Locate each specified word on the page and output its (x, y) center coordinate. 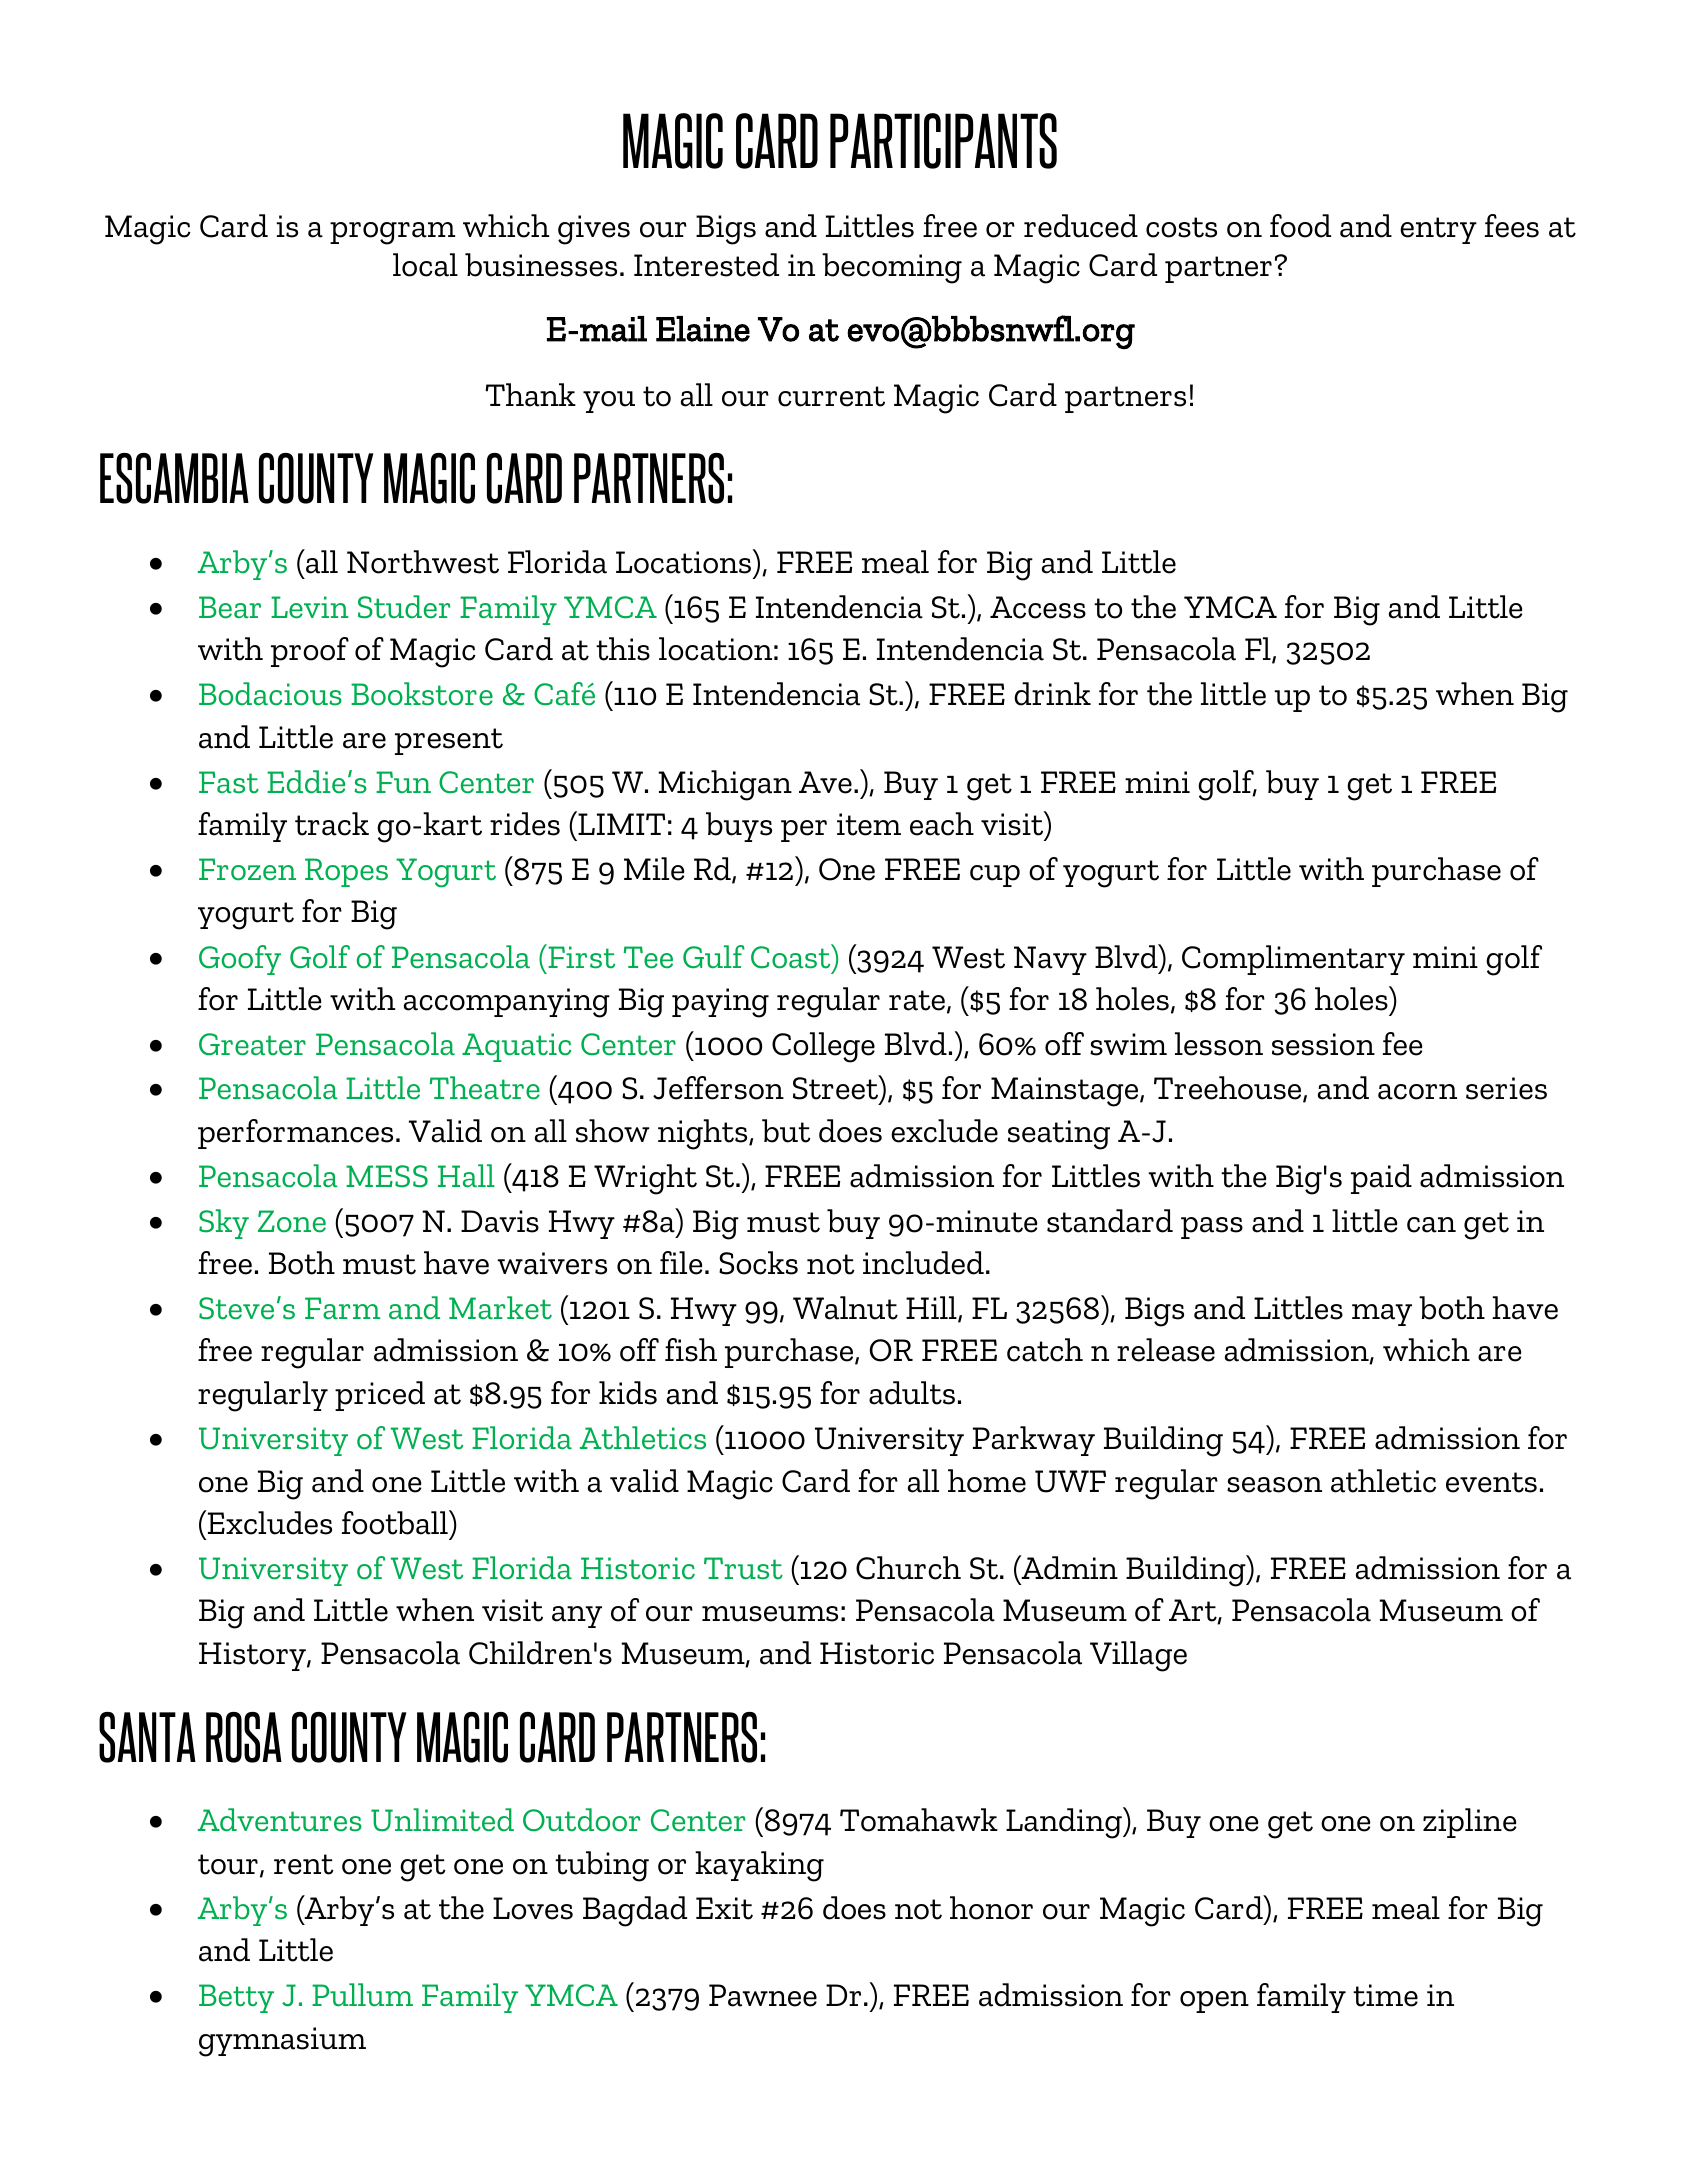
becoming (892, 268)
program (392, 233)
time (1385, 1995)
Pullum (362, 1994)
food (1300, 226)
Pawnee (763, 1995)
